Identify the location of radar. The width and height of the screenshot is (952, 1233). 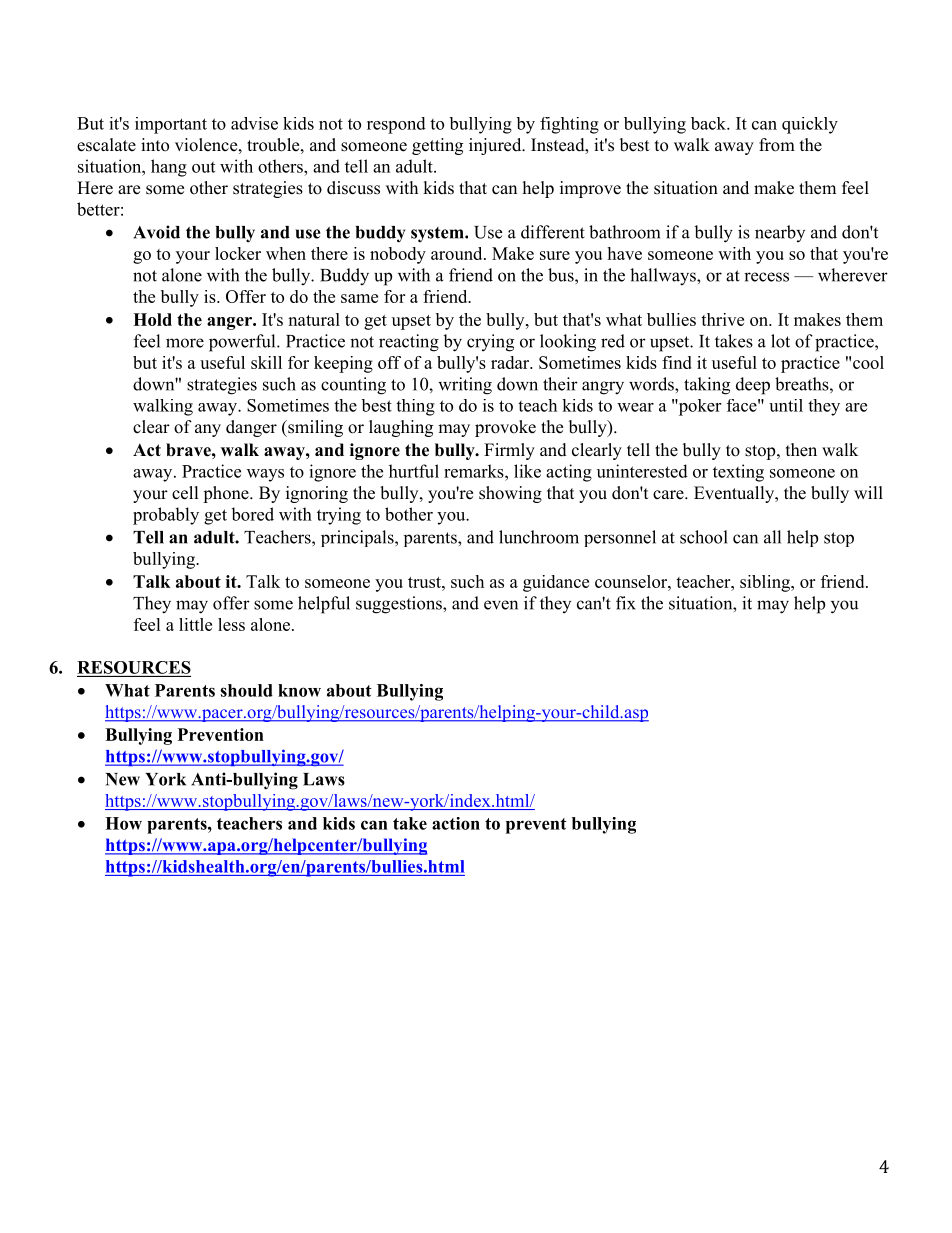
(511, 362).
